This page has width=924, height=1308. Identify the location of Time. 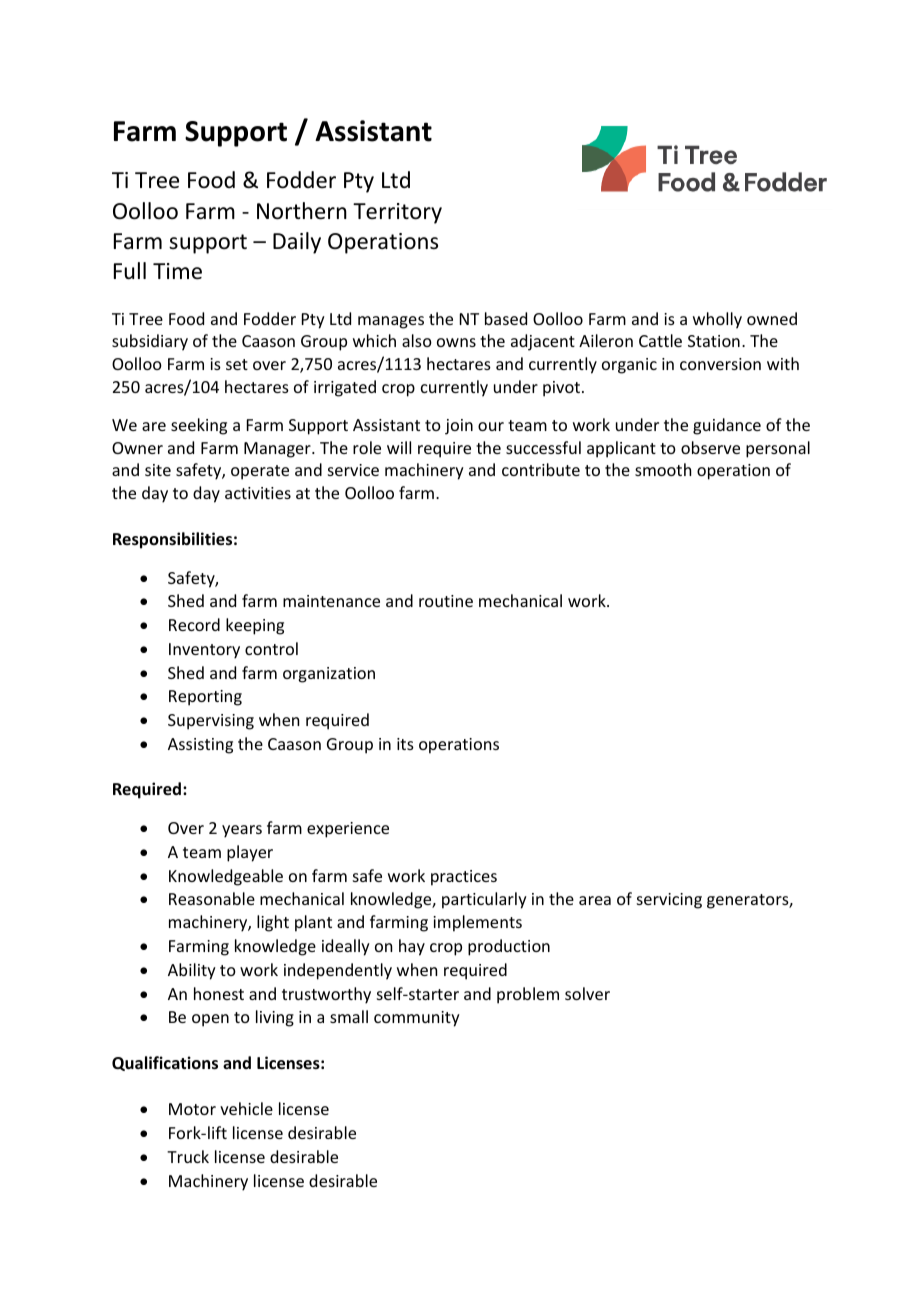
(177, 271).
